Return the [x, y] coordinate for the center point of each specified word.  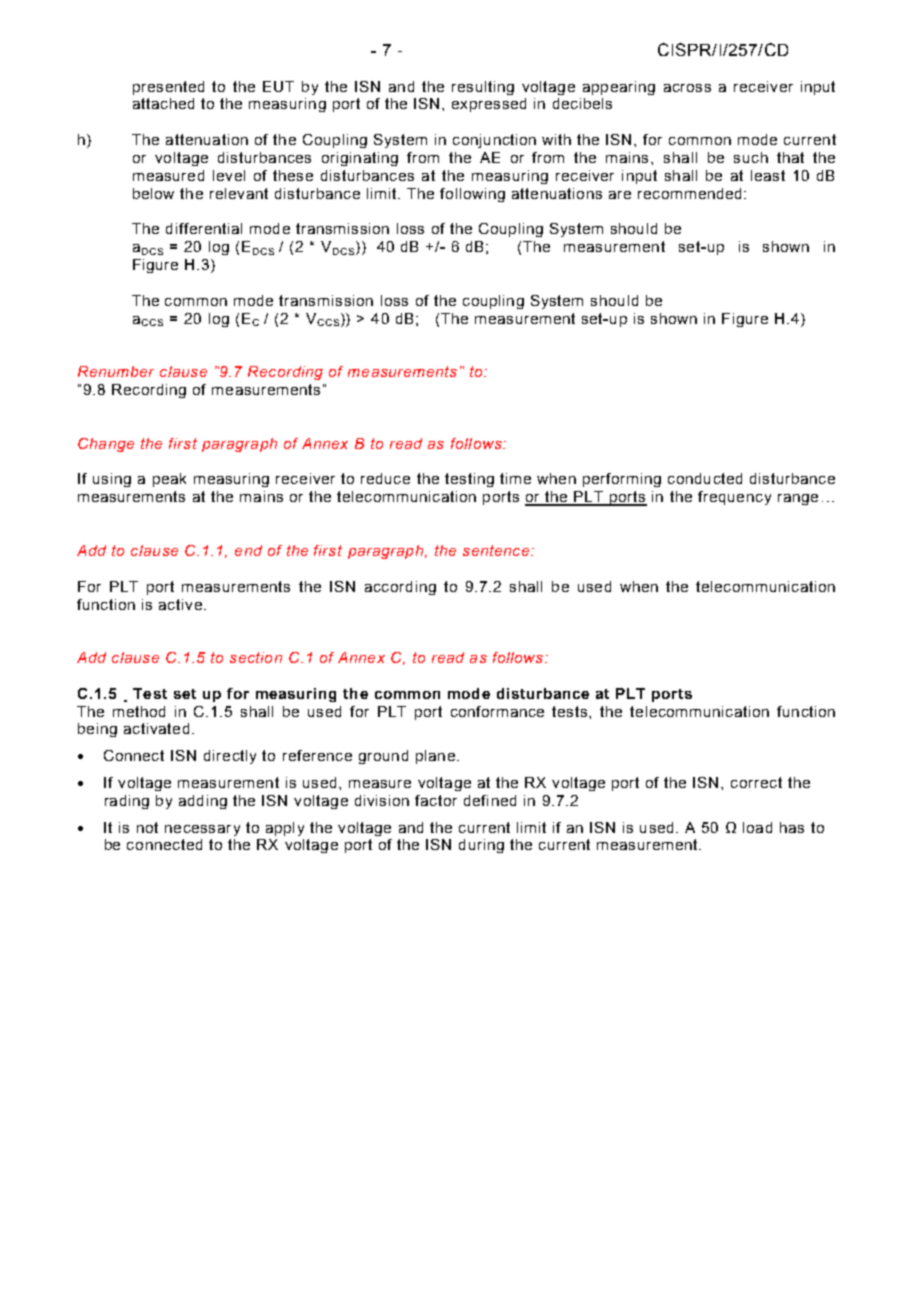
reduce [385, 478]
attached [163, 103]
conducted [705, 478]
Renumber [116, 371]
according [400, 588]
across [687, 88]
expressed [489, 105]
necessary [202, 830]
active [180, 604]
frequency [734, 498]
